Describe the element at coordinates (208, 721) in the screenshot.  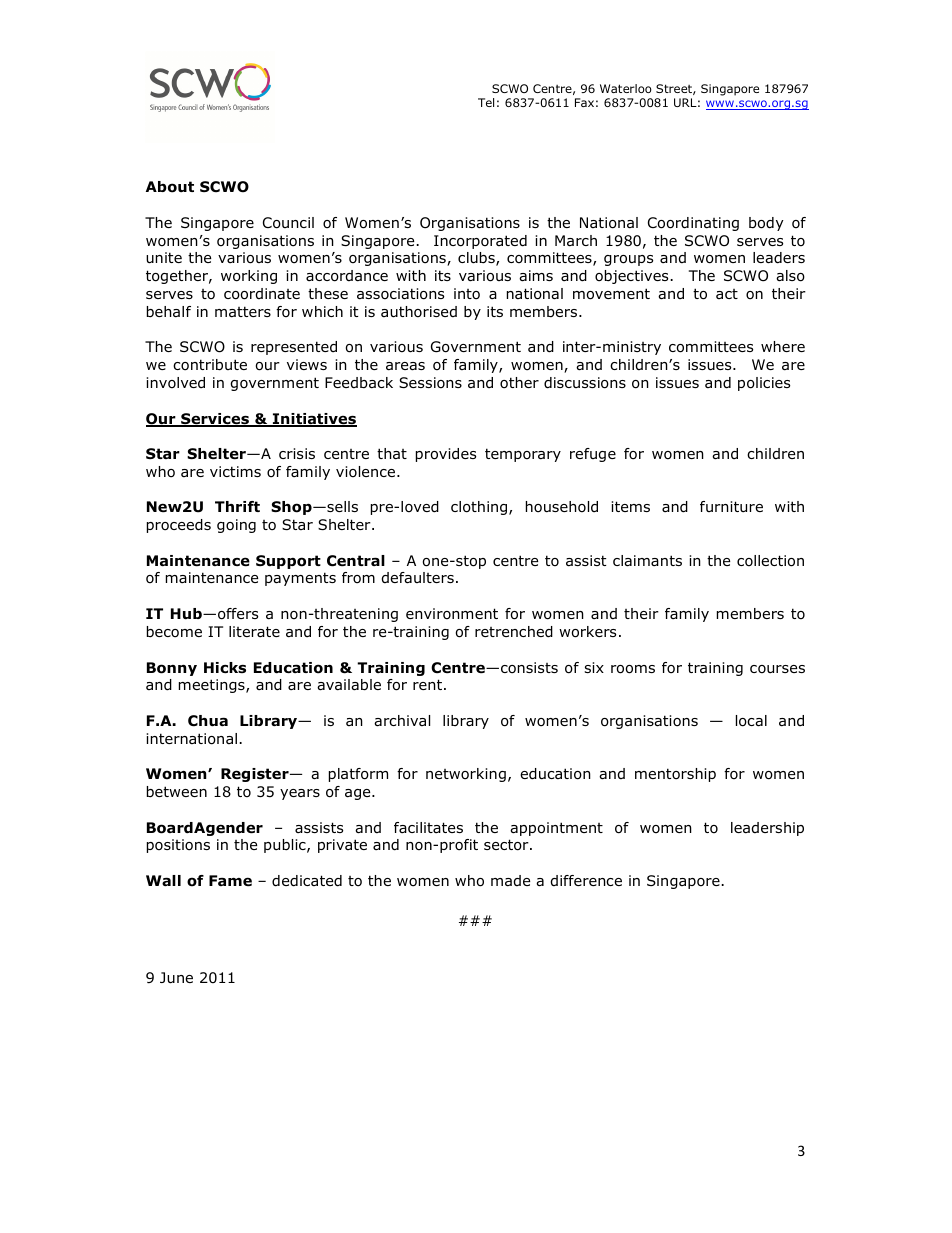
I see `Chua` at that location.
